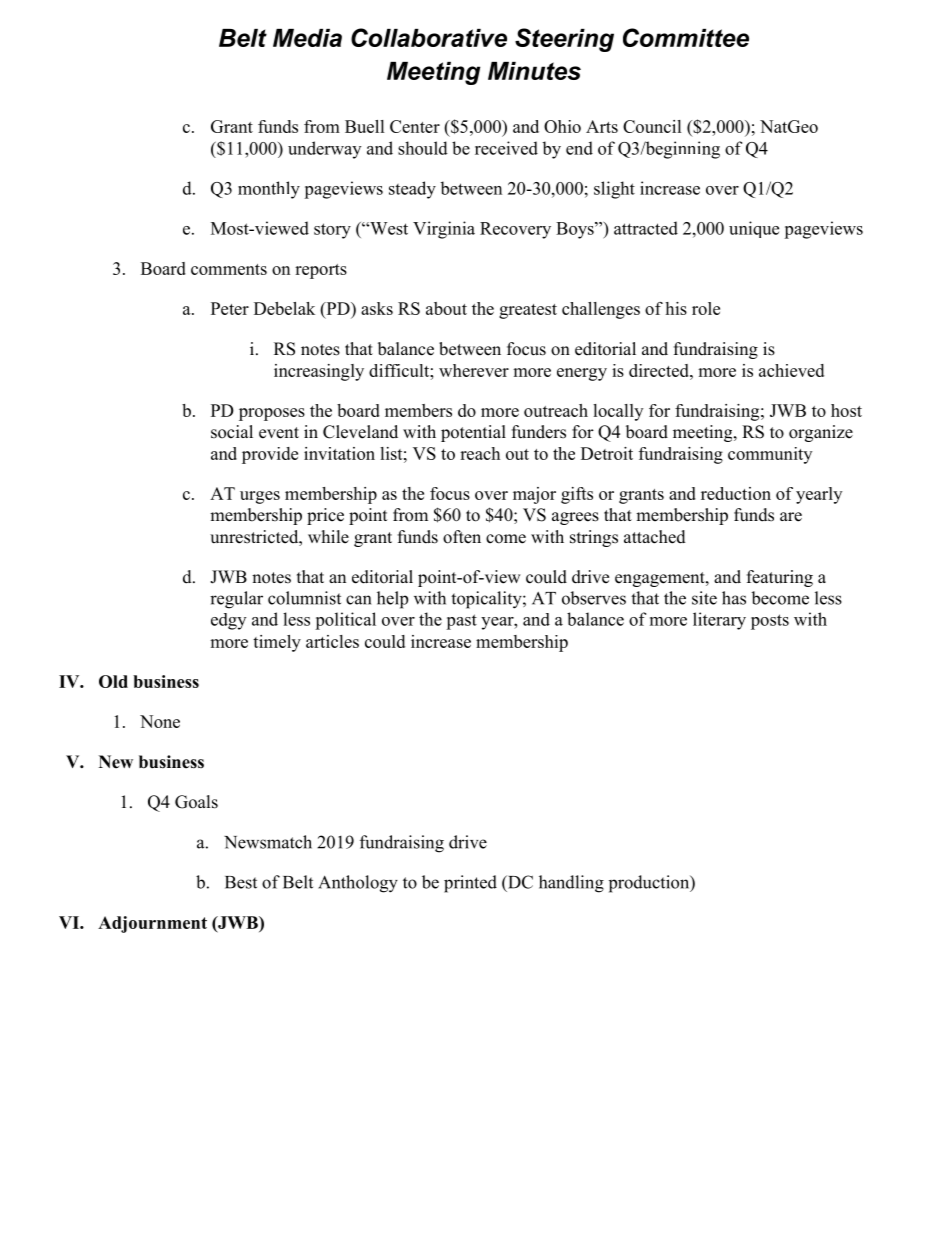 The width and height of the screenshot is (952, 1233). What do you see at coordinates (686, 37) in the screenshot?
I see `Committee` at bounding box center [686, 37].
